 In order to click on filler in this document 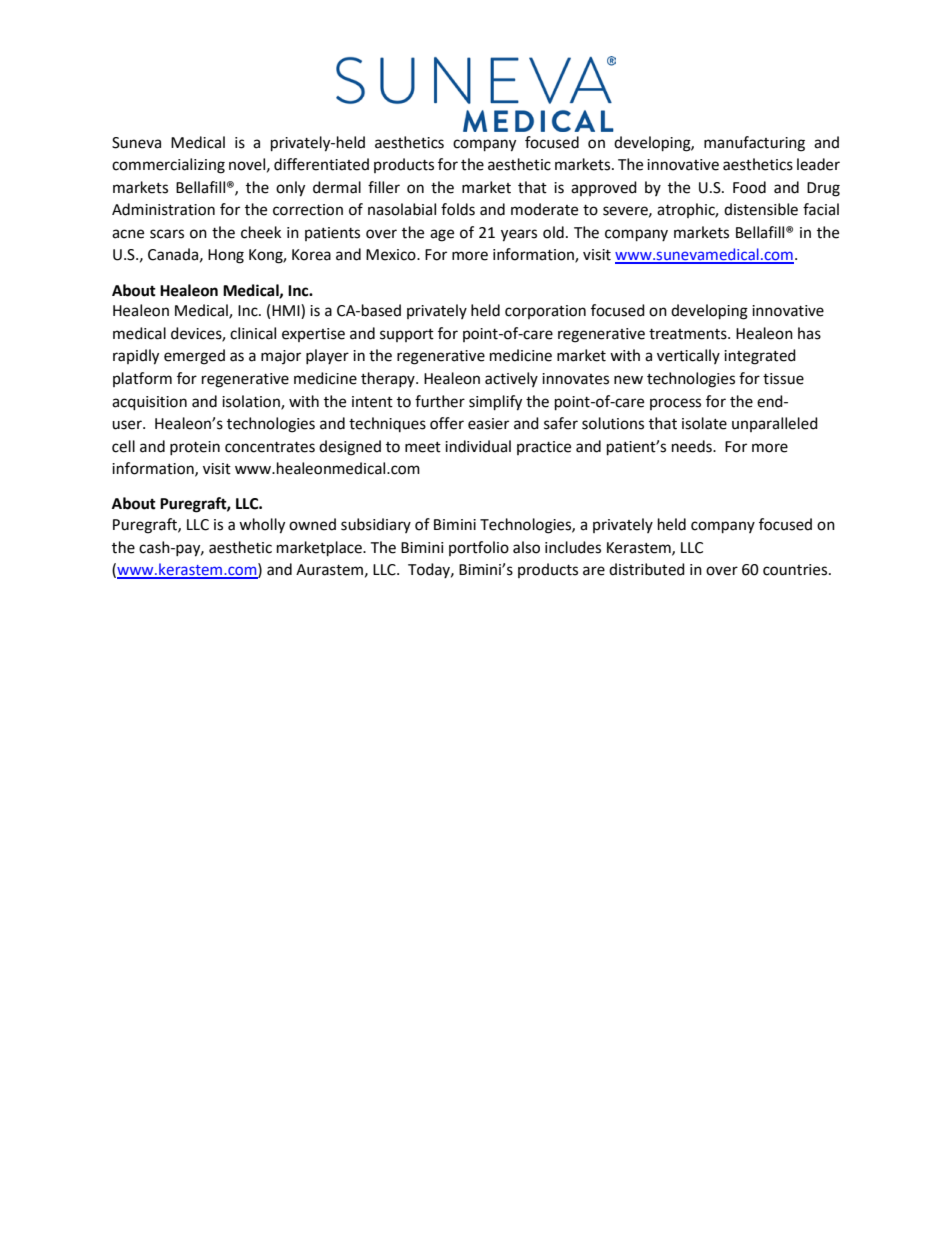, I will do `click(384, 187)`.
